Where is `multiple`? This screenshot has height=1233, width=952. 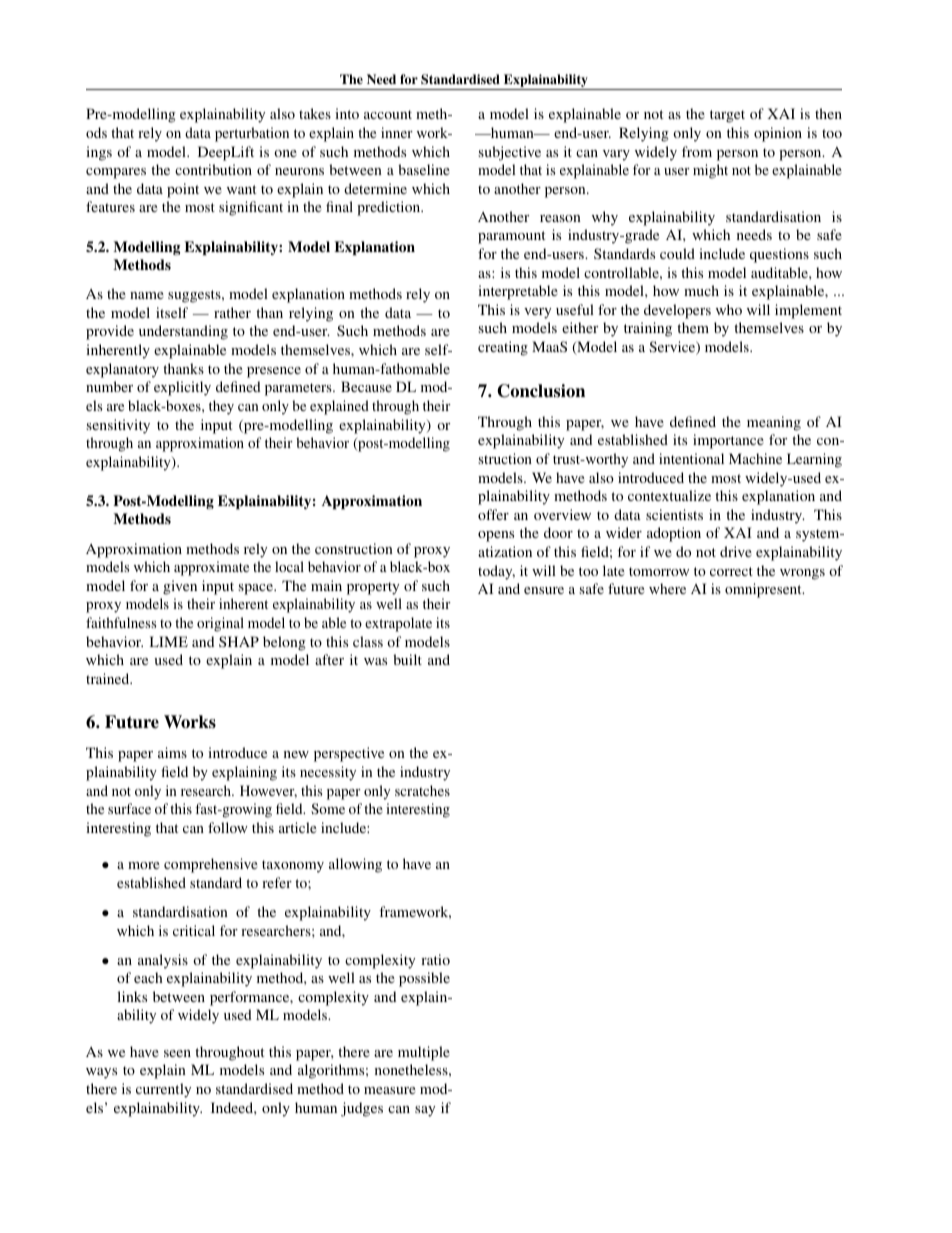
multiple is located at coordinates (424, 1053).
